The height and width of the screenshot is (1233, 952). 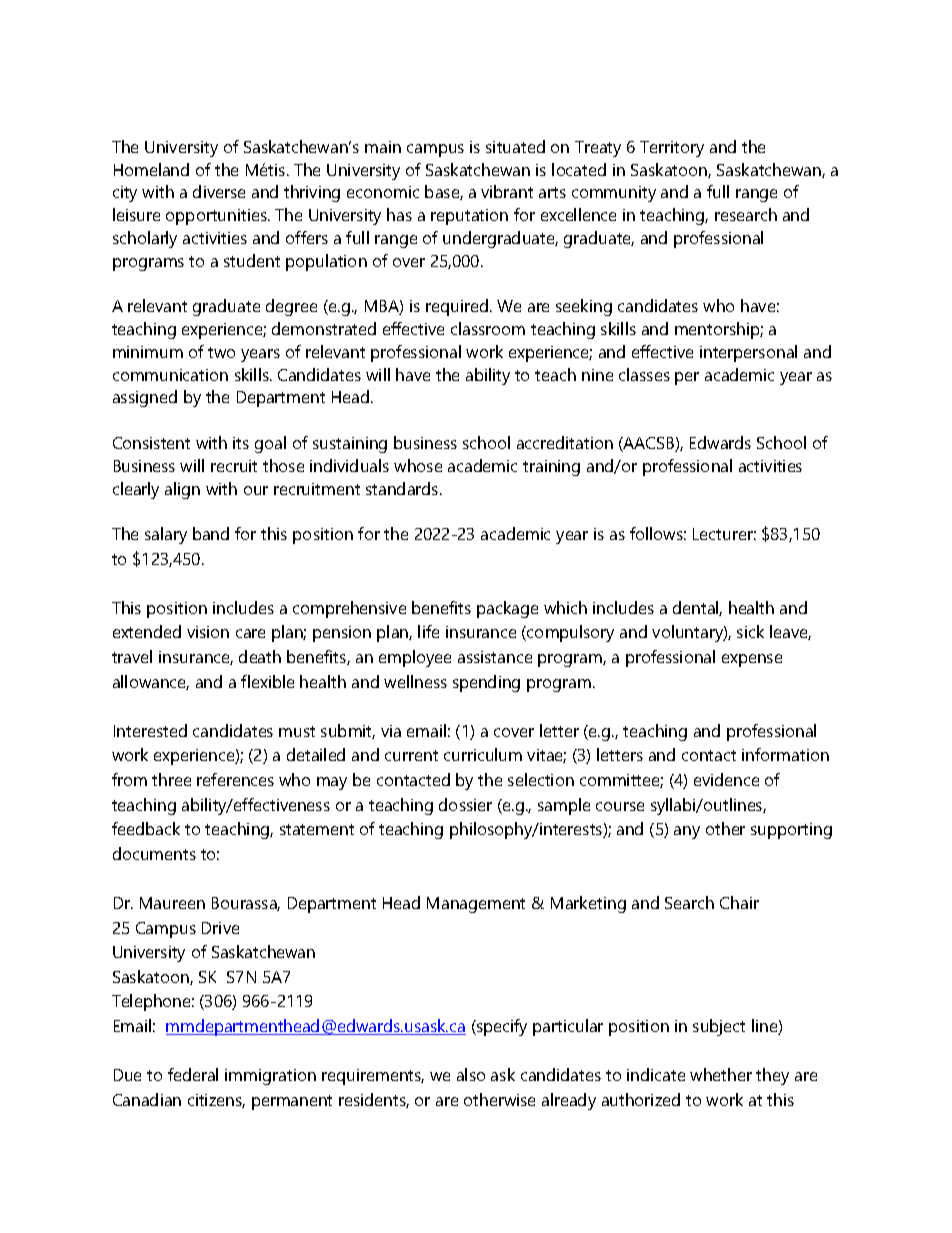 What do you see at coordinates (193, 1074) in the screenshot?
I see `federal` at bounding box center [193, 1074].
